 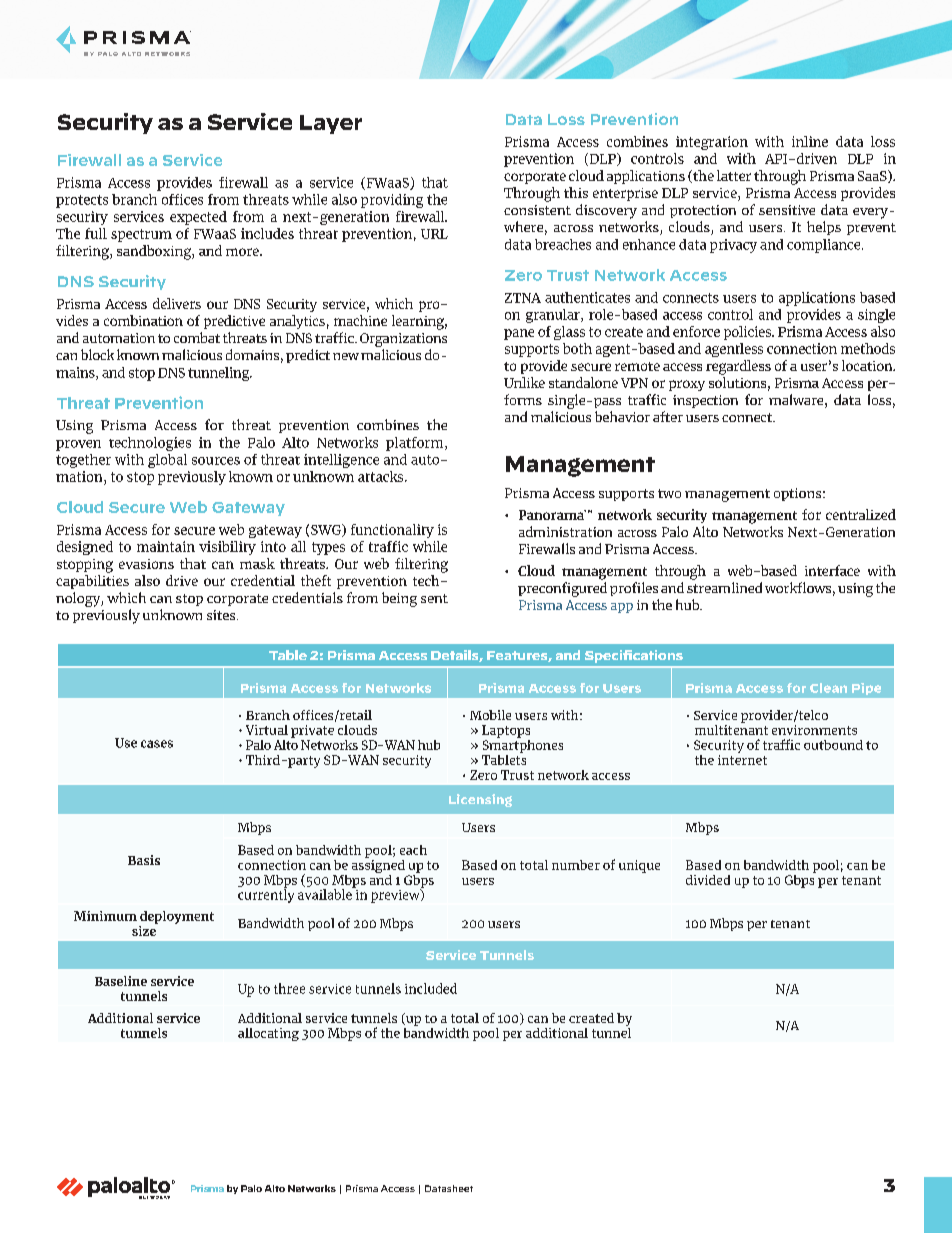 I want to click on divided, so click(x=708, y=880).
